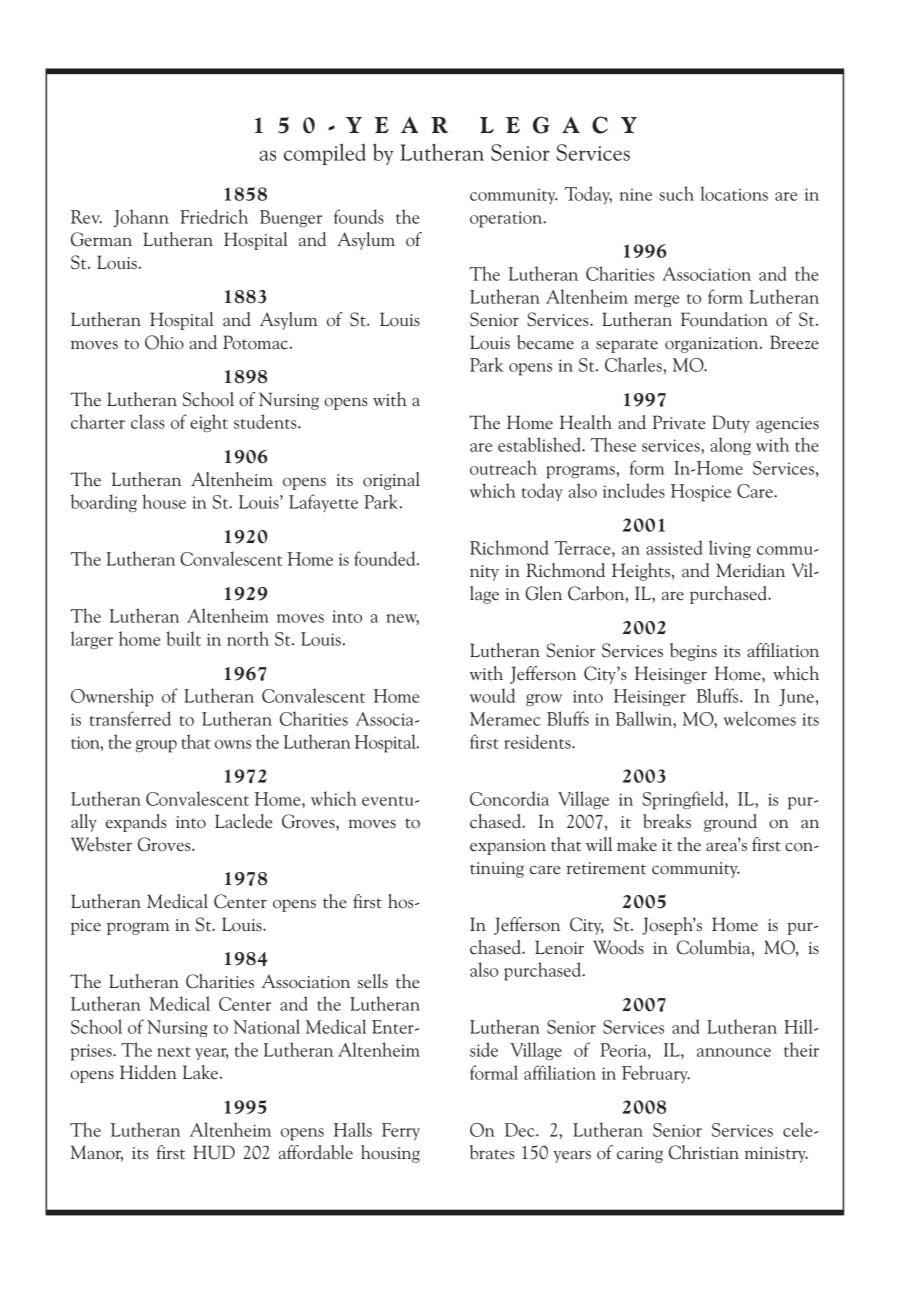 This screenshot has height=1301, width=924. I want to click on HUD, so click(214, 1152).
